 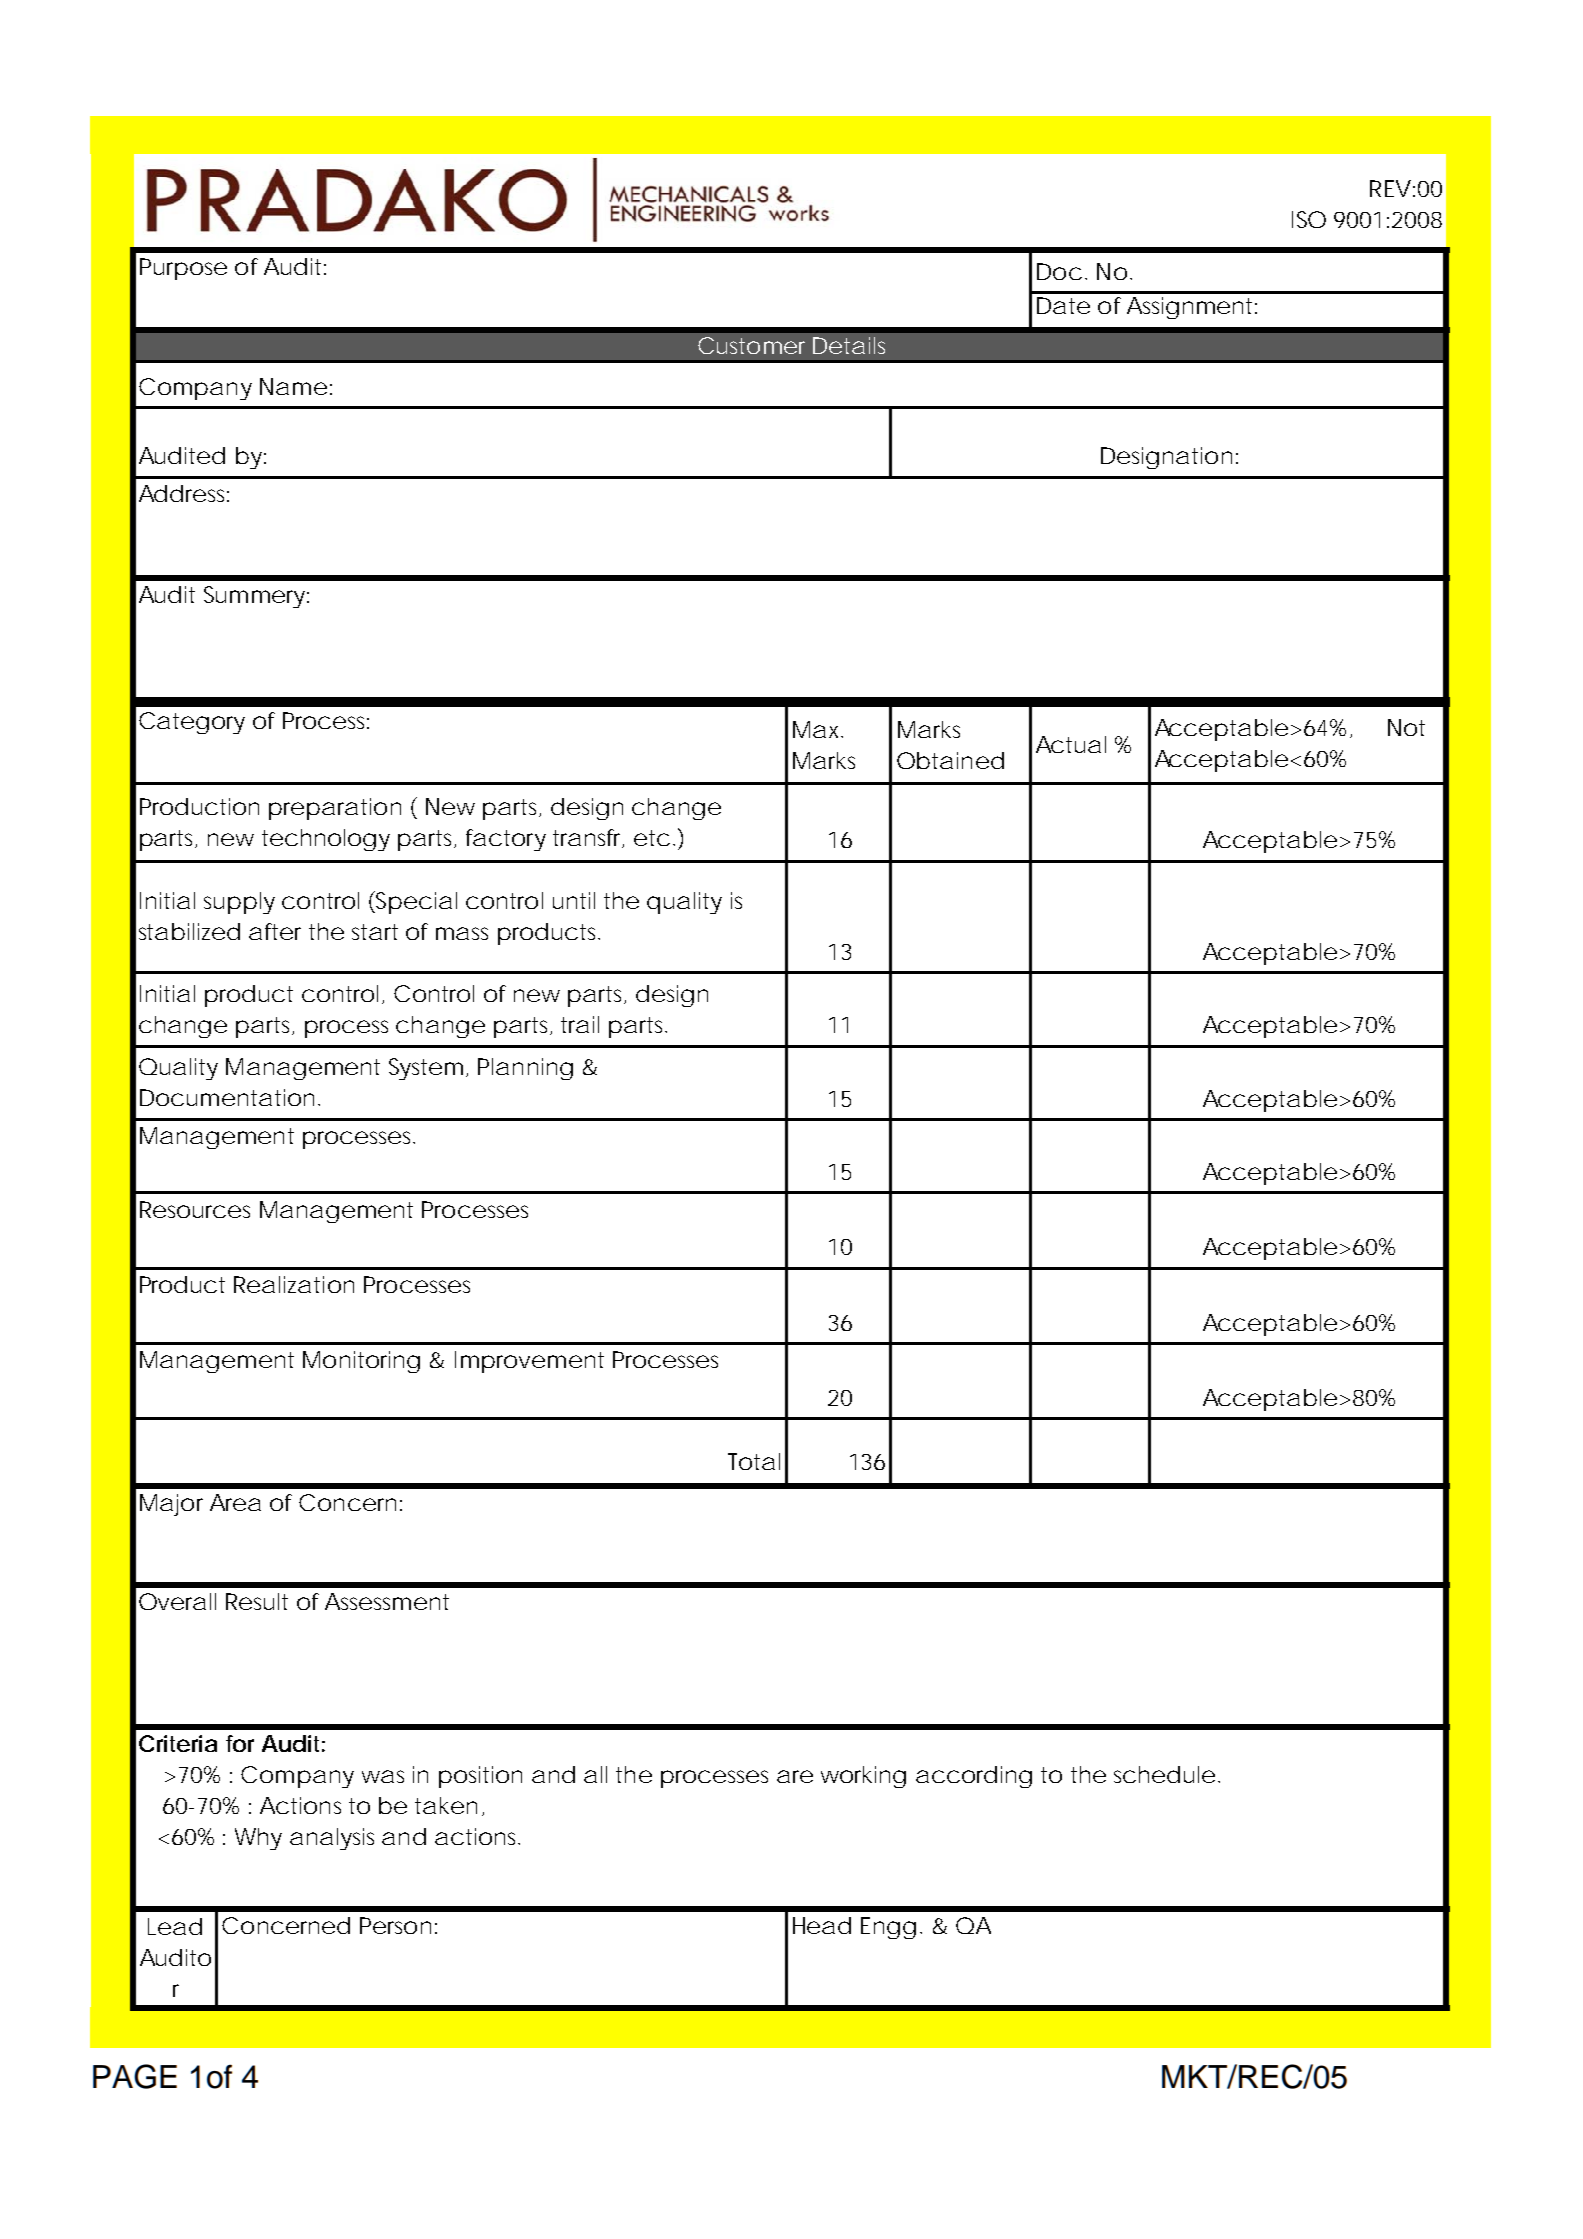 I want to click on according, so click(x=974, y=1777).
